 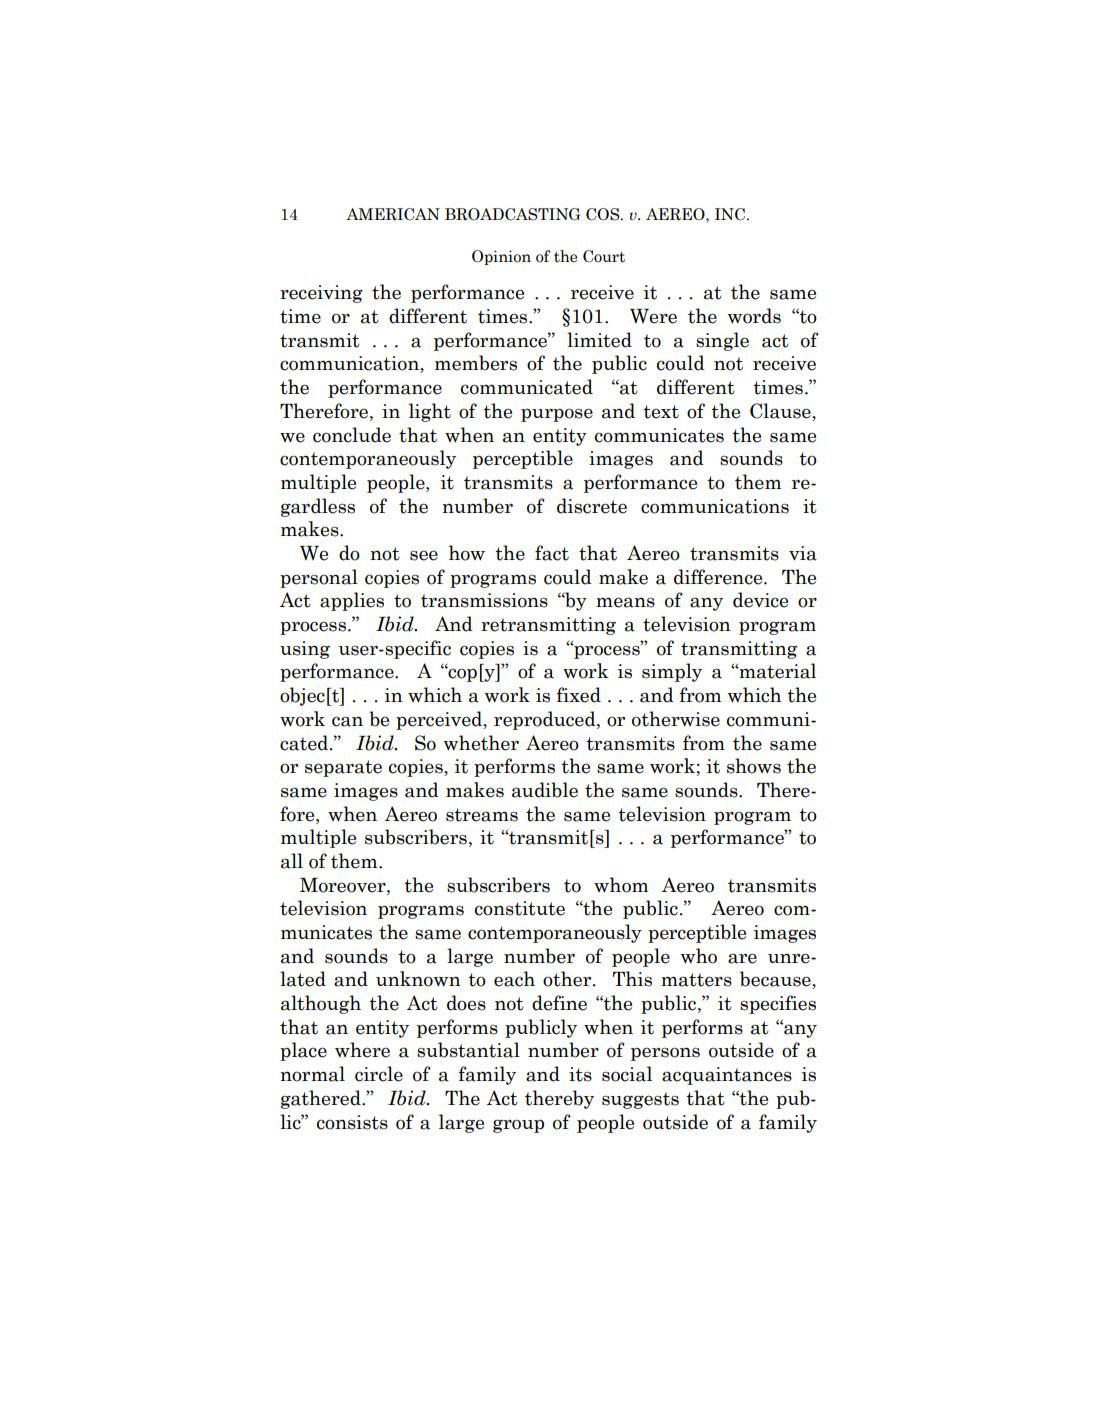 What do you see at coordinates (730, 214) in the page?
I see `INC` at bounding box center [730, 214].
